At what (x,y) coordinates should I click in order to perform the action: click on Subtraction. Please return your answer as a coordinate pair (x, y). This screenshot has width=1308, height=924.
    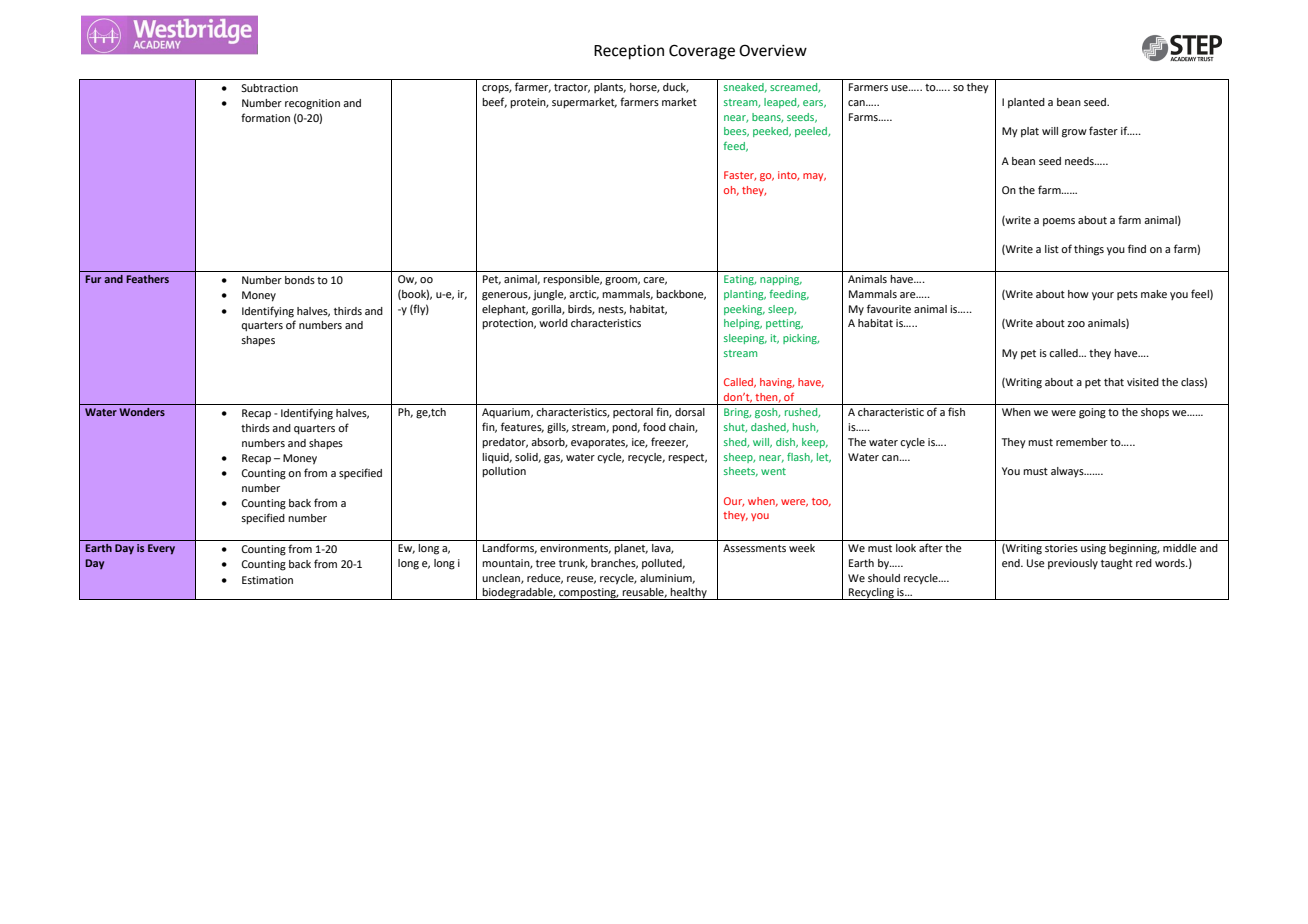
    Looking at the image, I should click on (269, 88).
